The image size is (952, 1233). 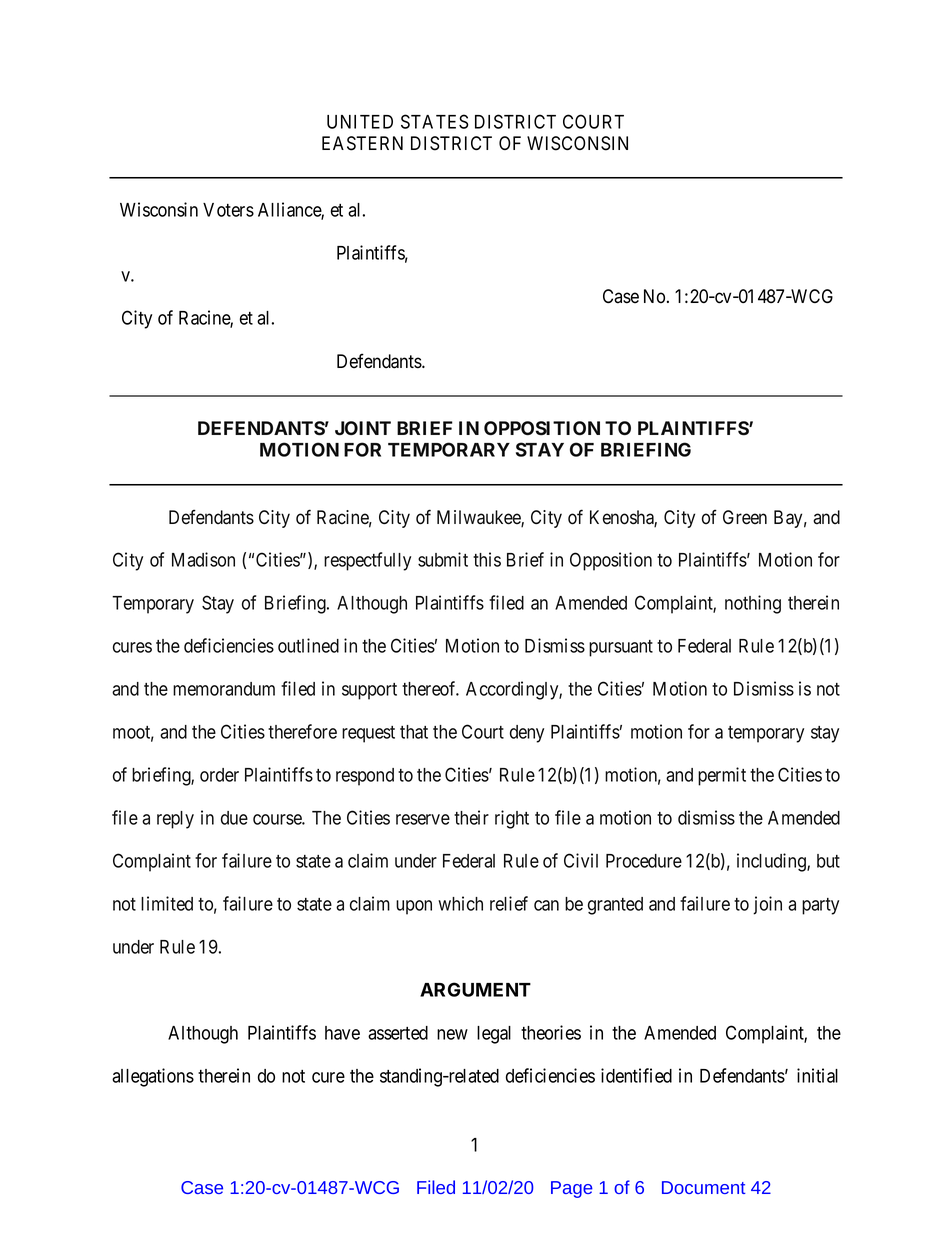 What do you see at coordinates (704, 1187) in the screenshot?
I see `Document` at bounding box center [704, 1187].
